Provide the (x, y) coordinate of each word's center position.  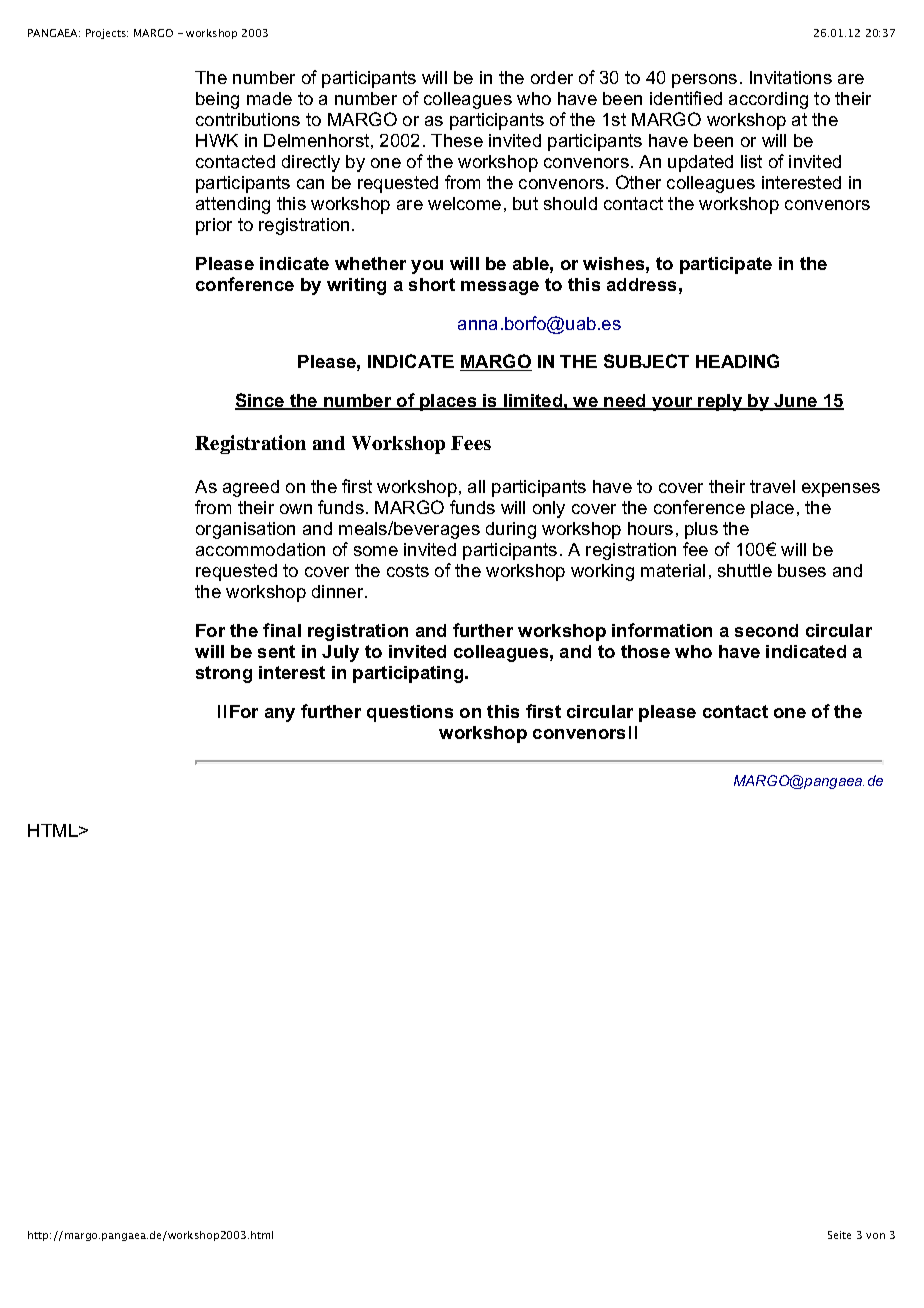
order (552, 77)
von (875, 1236)
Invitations (791, 77)
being (217, 100)
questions (410, 713)
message (500, 288)
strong (224, 674)
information (662, 630)
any (280, 715)
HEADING (737, 361)
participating (409, 674)
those (645, 651)
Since (261, 401)
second (766, 630)
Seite (839, 1235)
